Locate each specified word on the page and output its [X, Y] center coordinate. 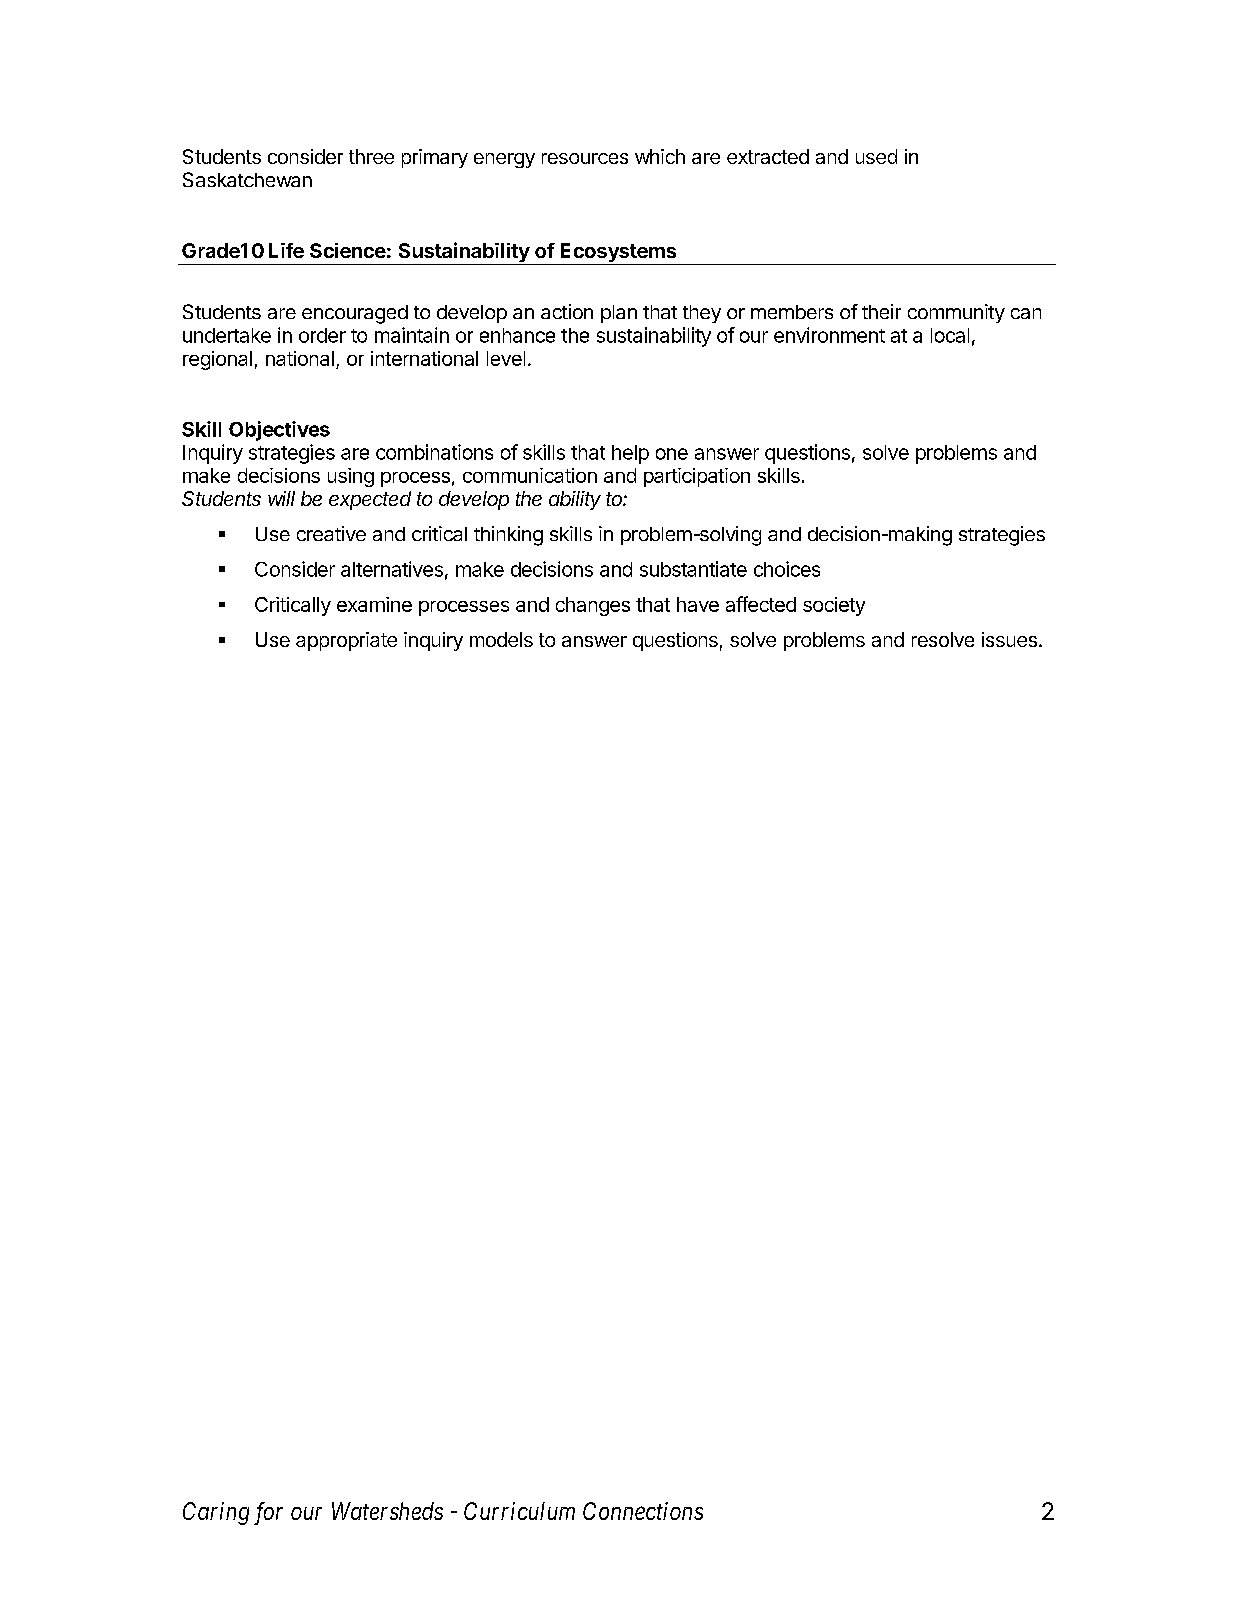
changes [593, 606]
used [876, 156]
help [630, 454]
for [268, 1513]
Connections [643, 1511]
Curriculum [519, 1511]
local [950, 335]
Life [286, 250]
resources [585, 158]
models [501, 639]
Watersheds [387, 1511]
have [698, 604]
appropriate [346, 641]
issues [1009, 639]
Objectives [279, 431]
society [834, 606]
